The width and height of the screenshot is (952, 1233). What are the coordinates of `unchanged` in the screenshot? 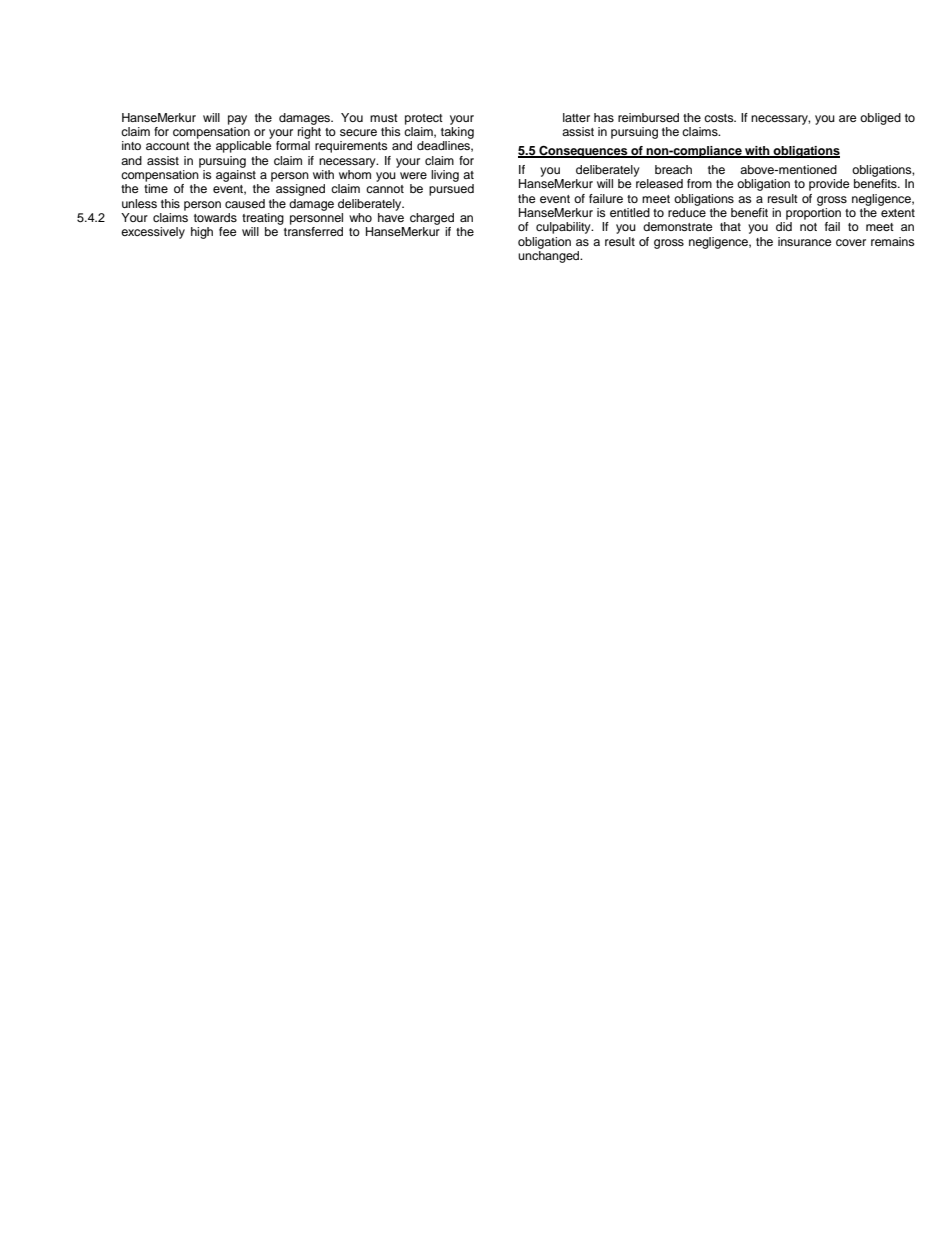 It's located at (550, 255).
